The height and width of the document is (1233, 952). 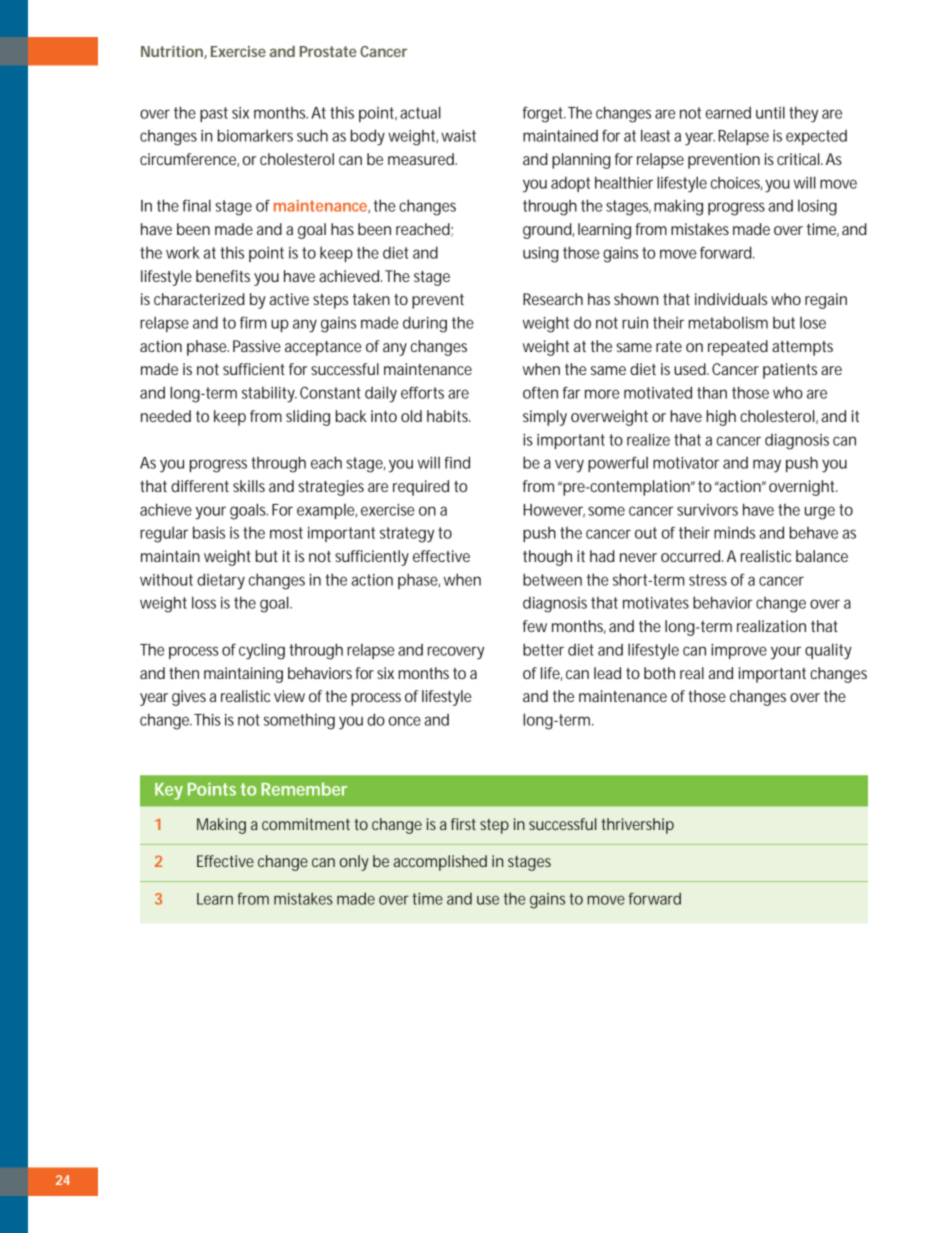 What do you see at coordinates (214, 114) in the document?
I see `past` at bounding box center [214, 114].
